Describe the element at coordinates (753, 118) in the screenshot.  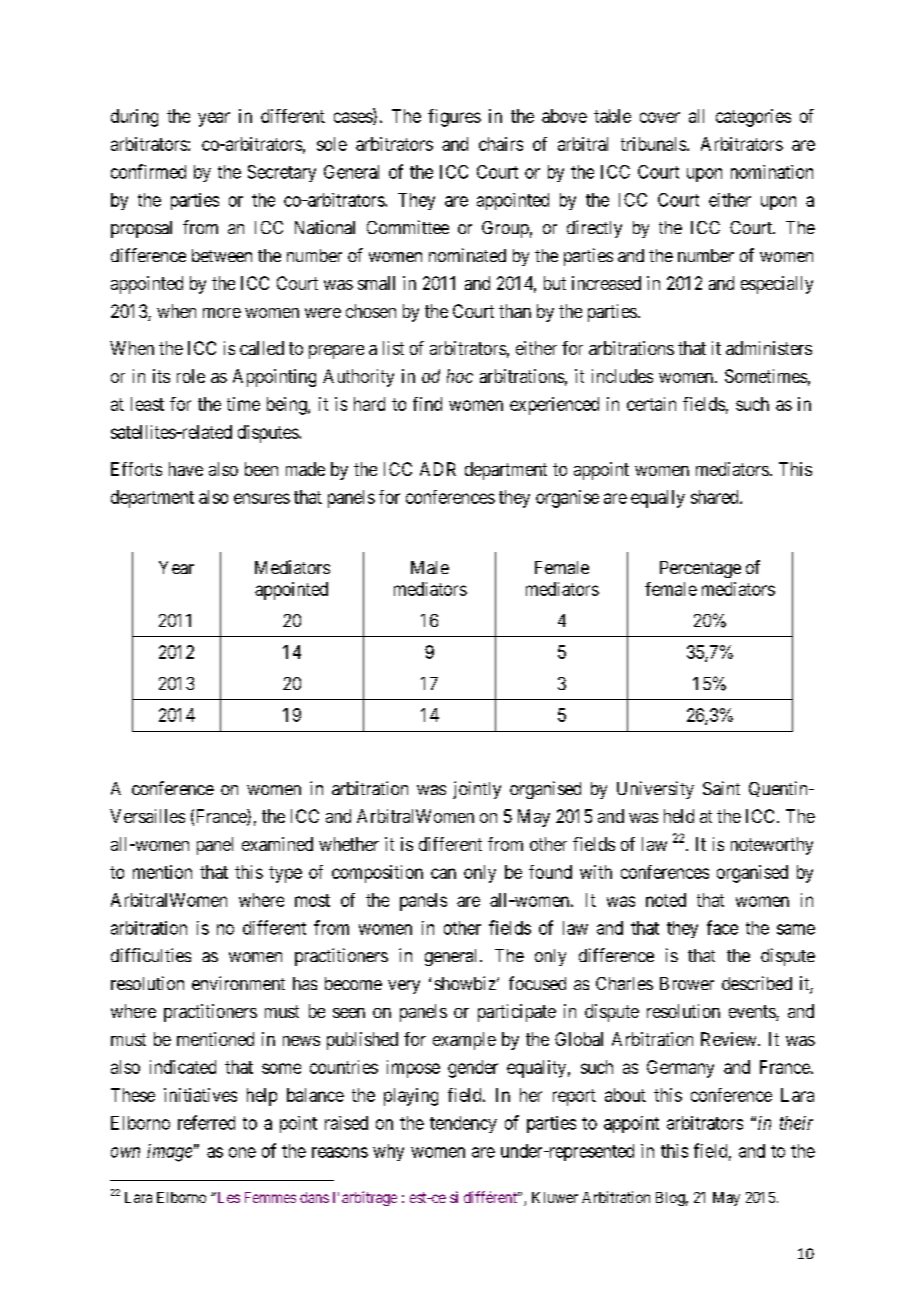
I see `categories` at that location.
